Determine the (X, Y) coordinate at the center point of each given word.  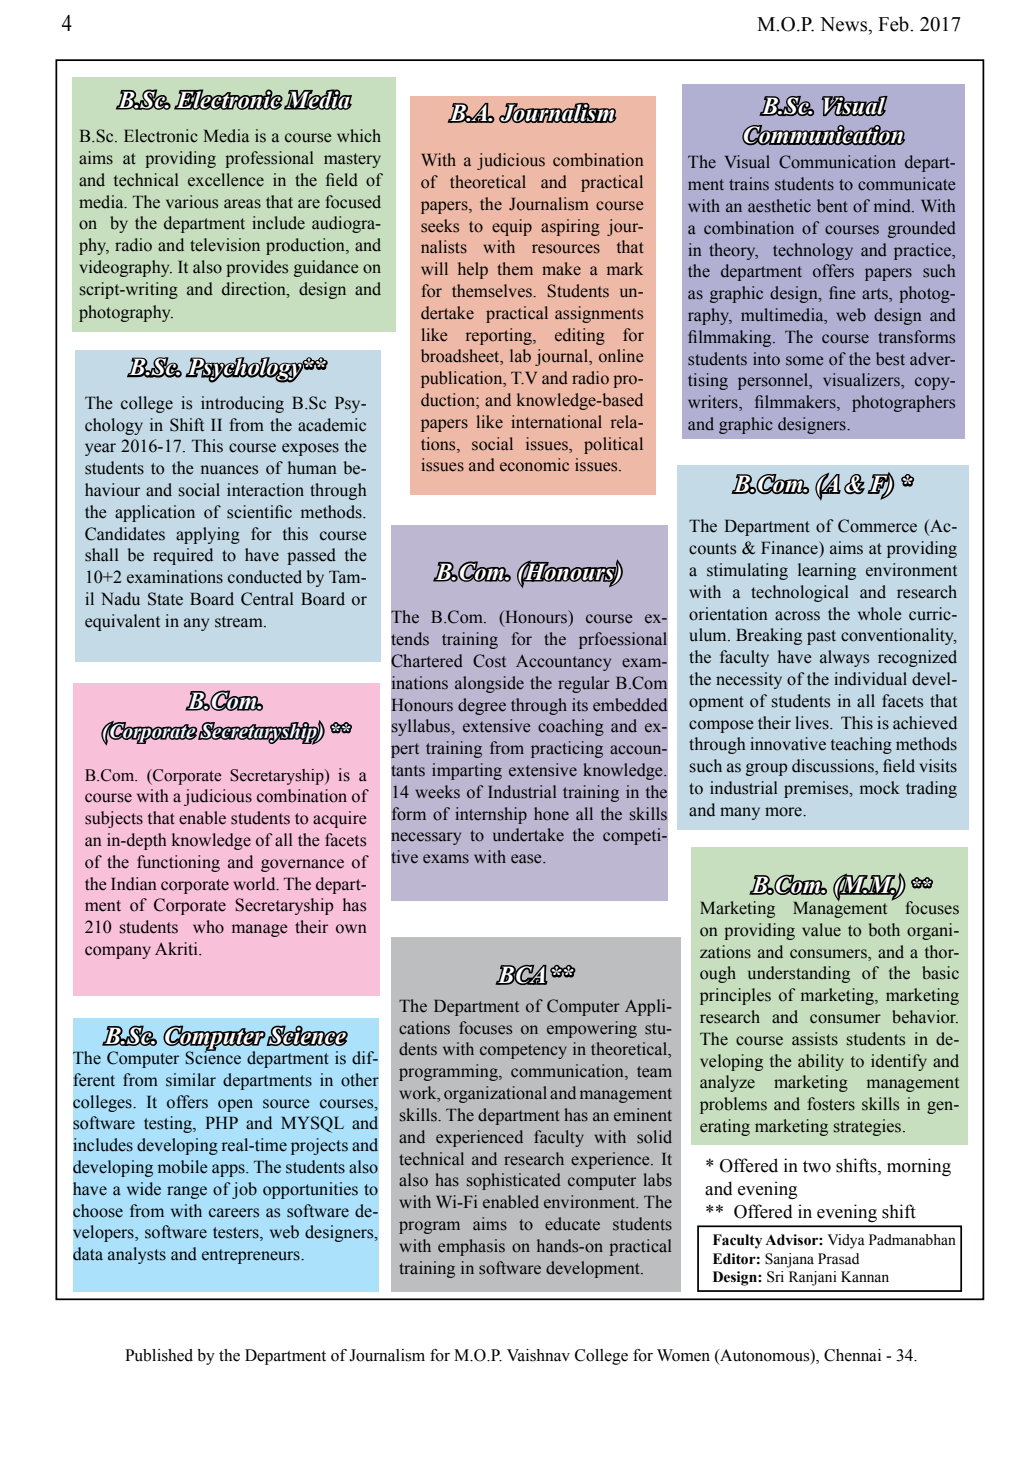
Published (159, 1355)
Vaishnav (538, 1355)
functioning (178, 863)
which (359, 135)
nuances (229, 470)
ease (527, 859)
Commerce (877, 526)
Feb (894, 24)
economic (534, 465)
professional (269, 159)
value (821, 930)
